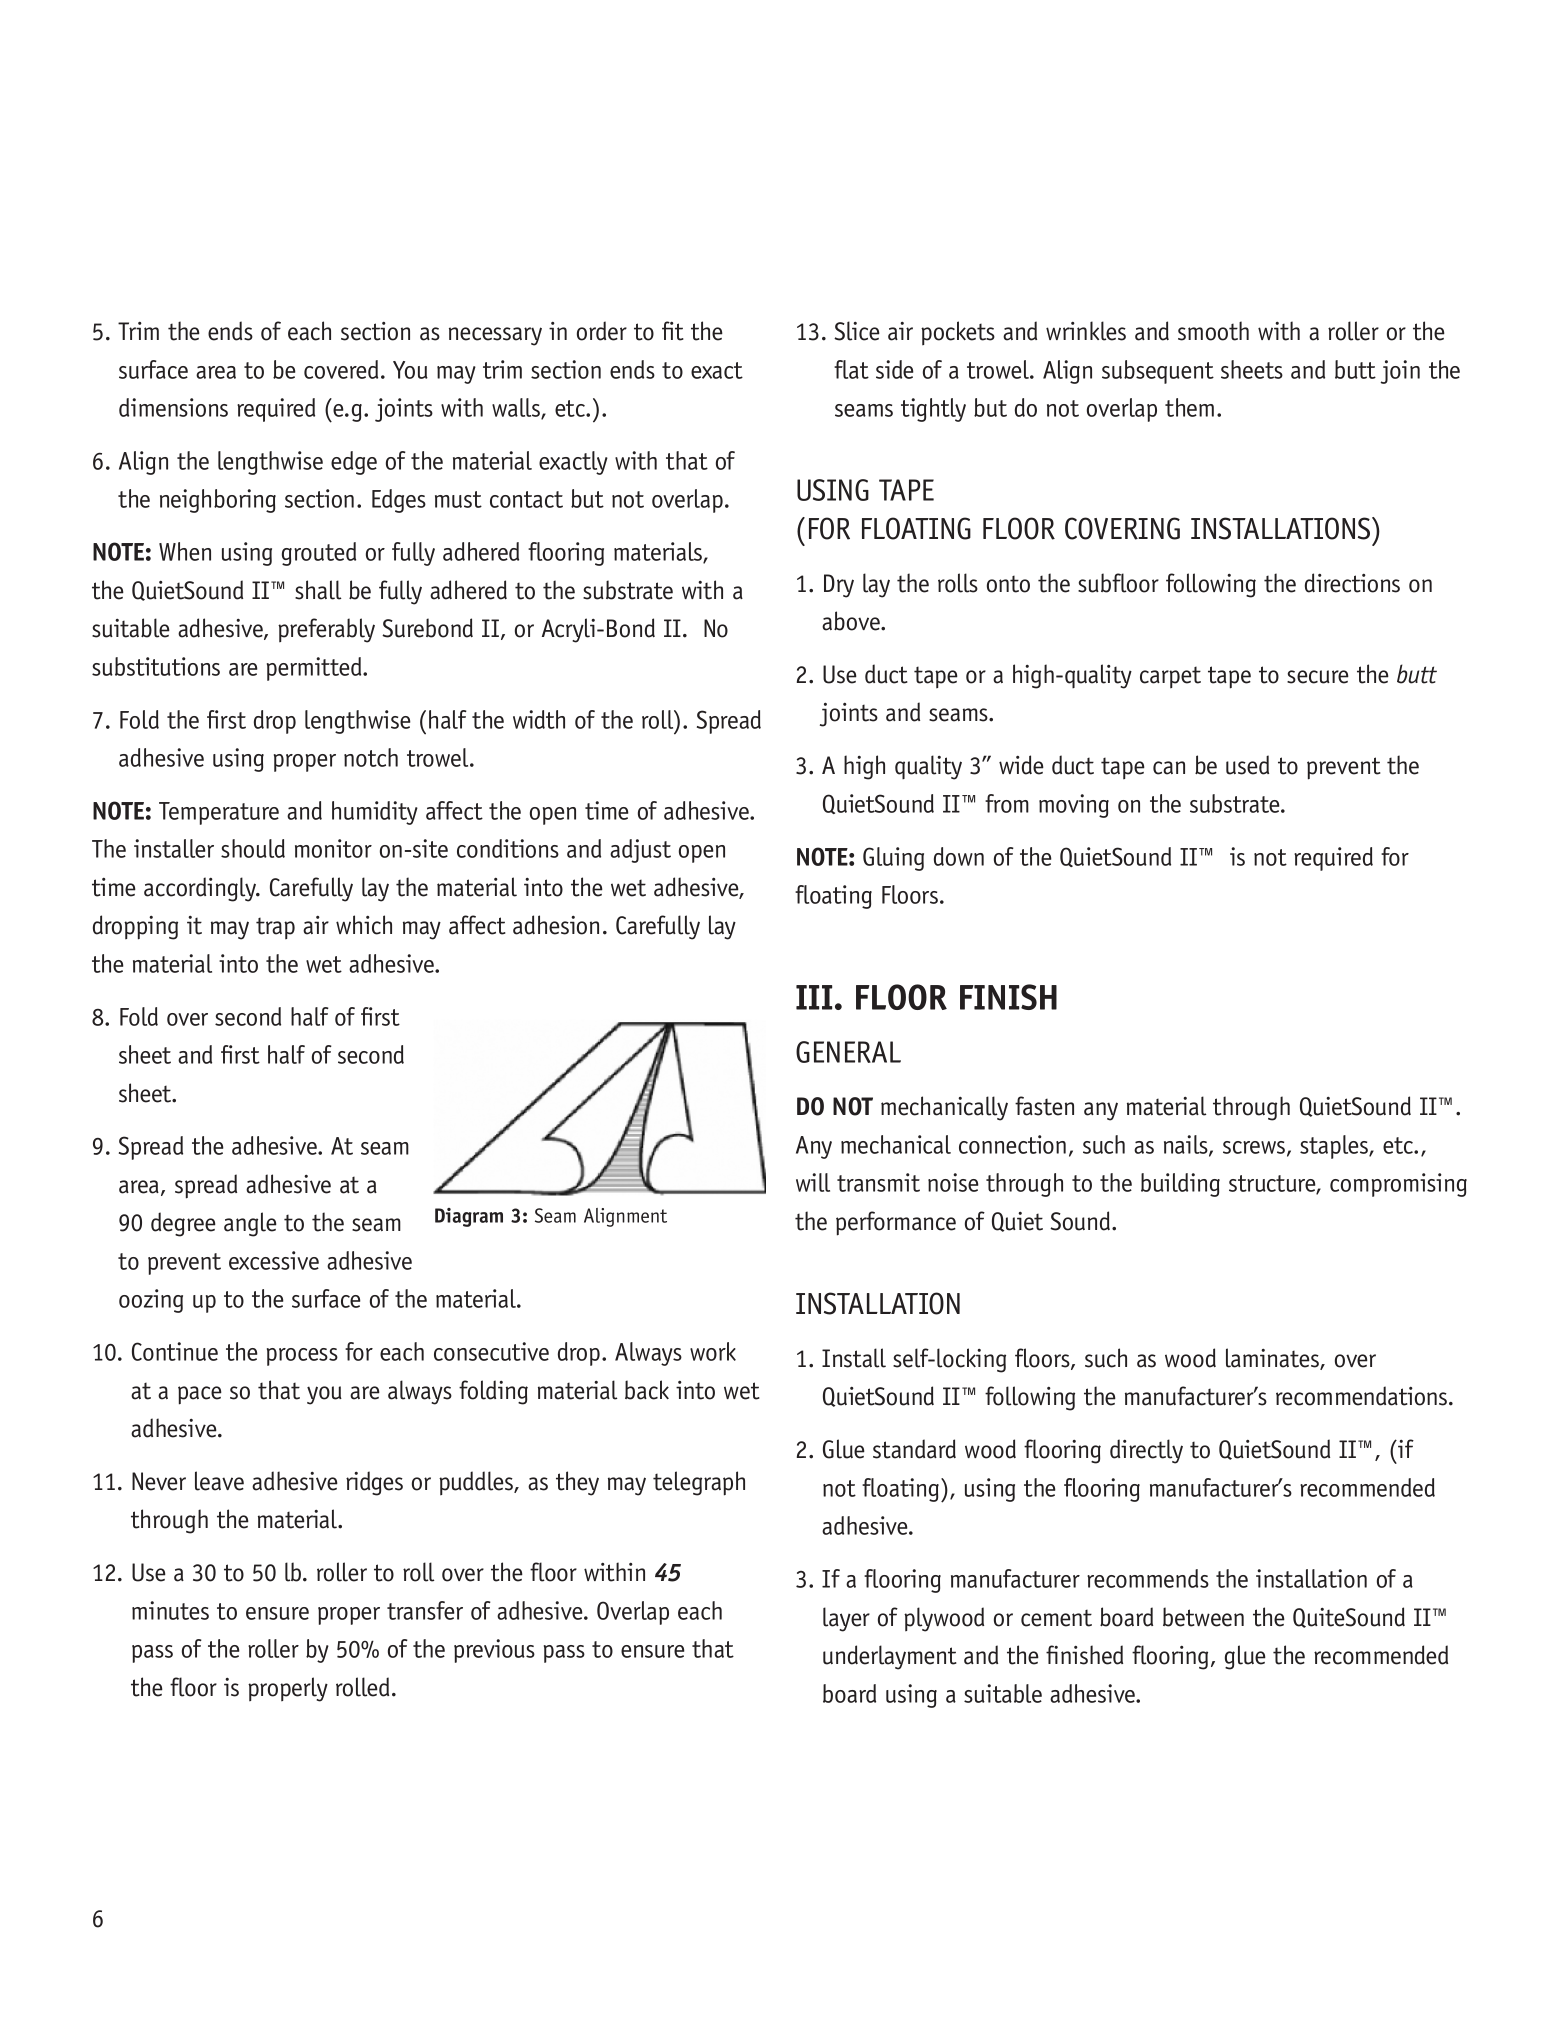 Image resolution: width=1560 pixels, height=2019 pixels. What do you see at coordinates (851, 369) in the screenshot?
I see `flat` at bounding box center [851, 369].
